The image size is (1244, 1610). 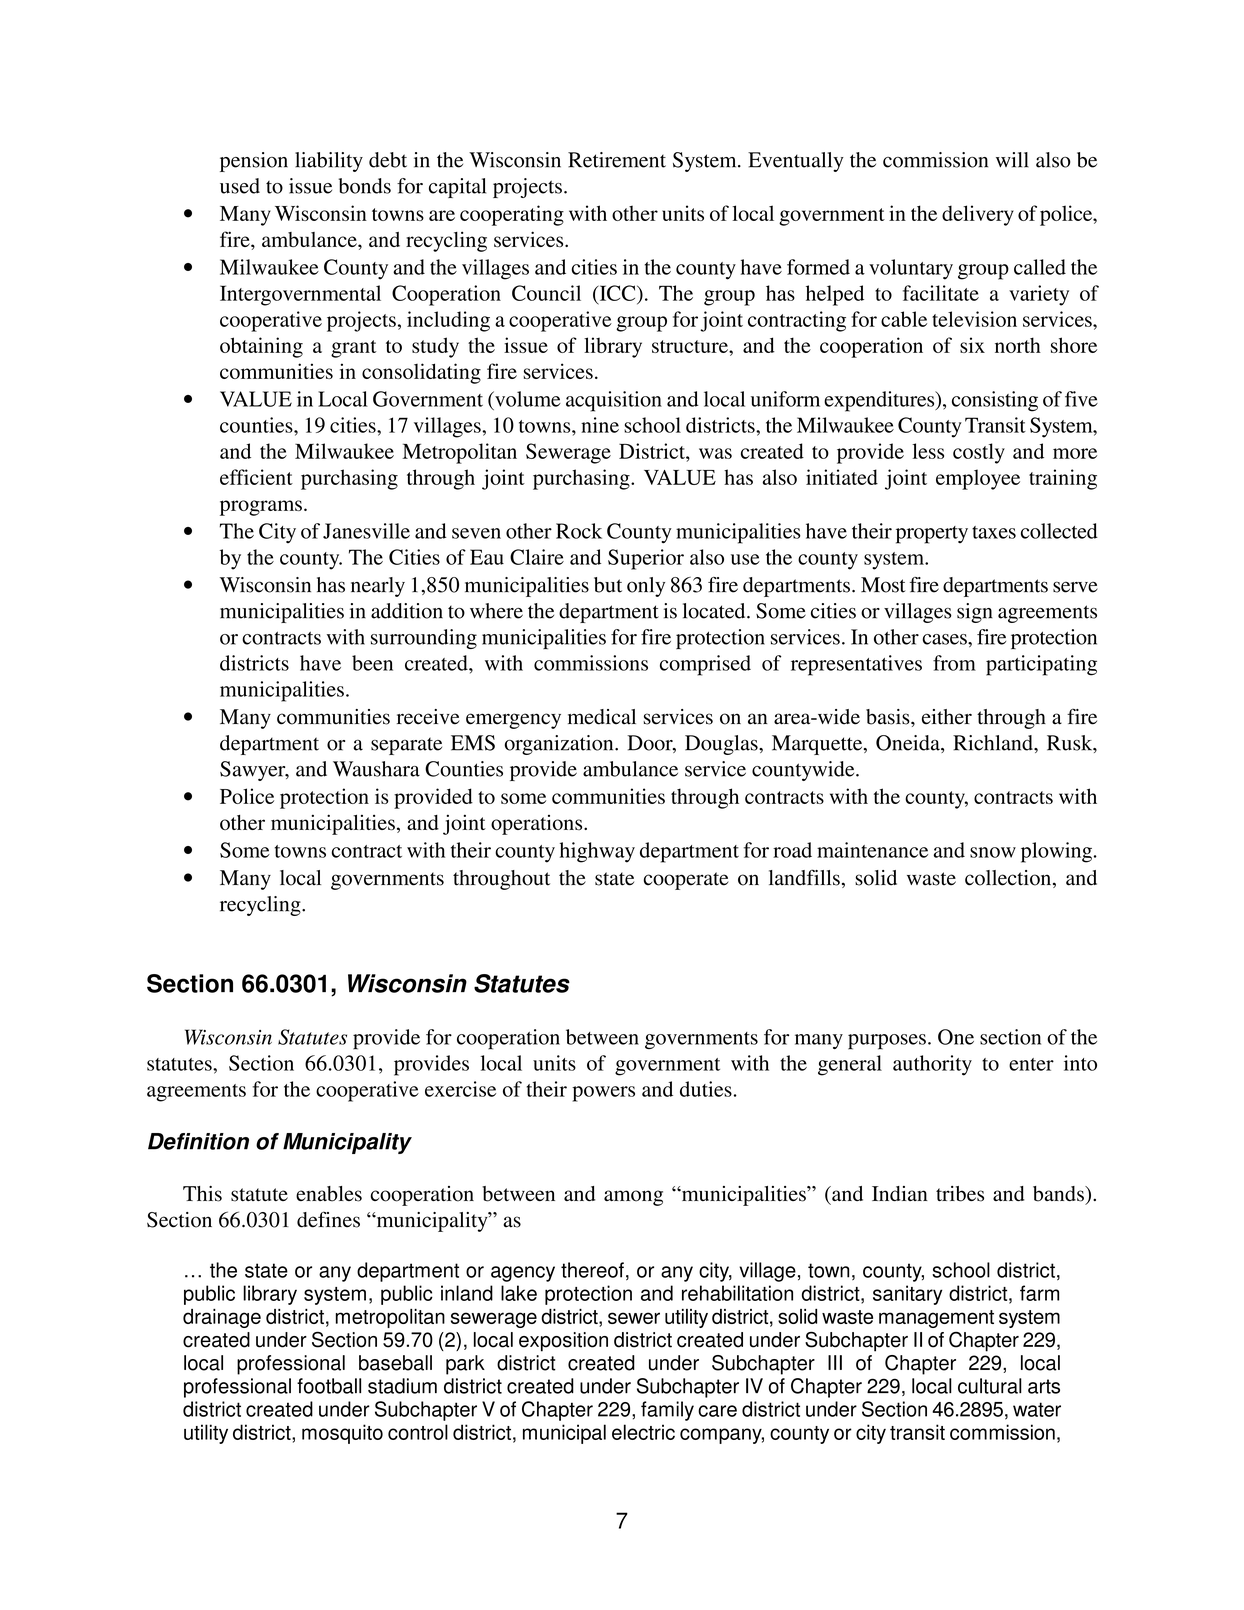 I want to click on liability, so click(x=329, y=162).
